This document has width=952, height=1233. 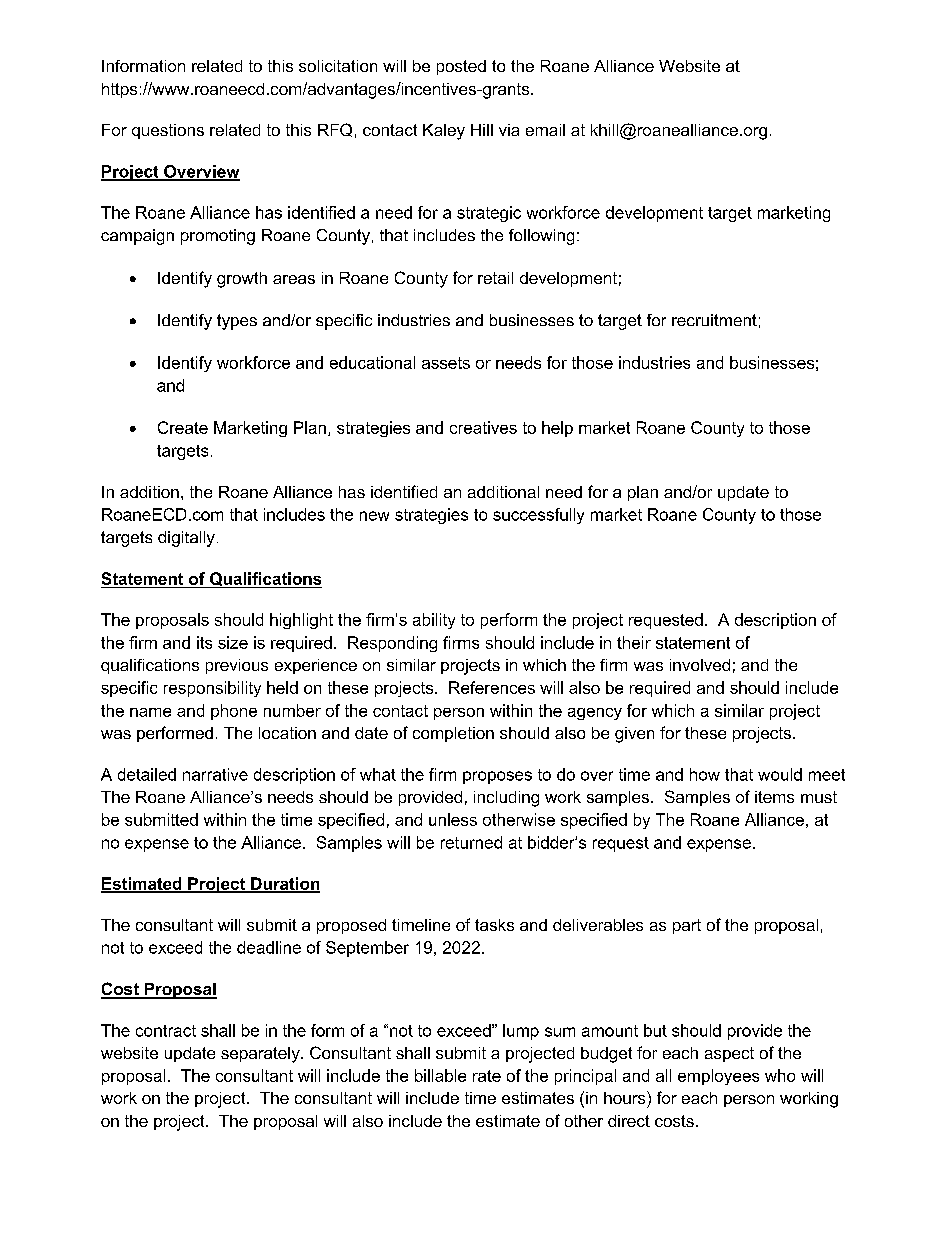 I want to click on billable, so click(x=440, y=1075).
